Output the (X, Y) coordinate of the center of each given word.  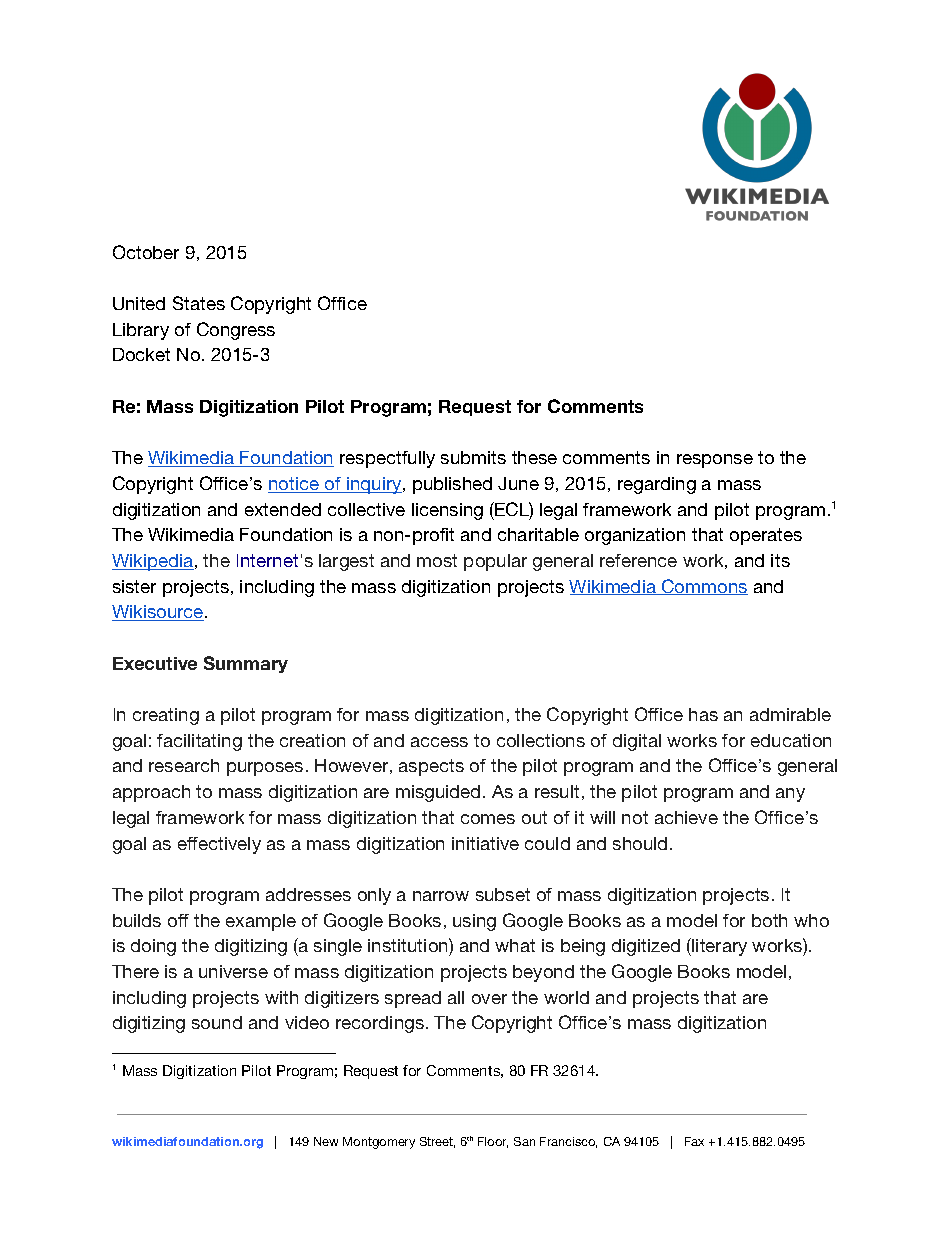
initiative (485, 843)
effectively (219, 845)
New (326, 1141)
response (715, 461)
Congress (236, 331)
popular (495, 562)
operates (766, 536)
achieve (686, 817)
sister (134, 586)
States (199, 303)
